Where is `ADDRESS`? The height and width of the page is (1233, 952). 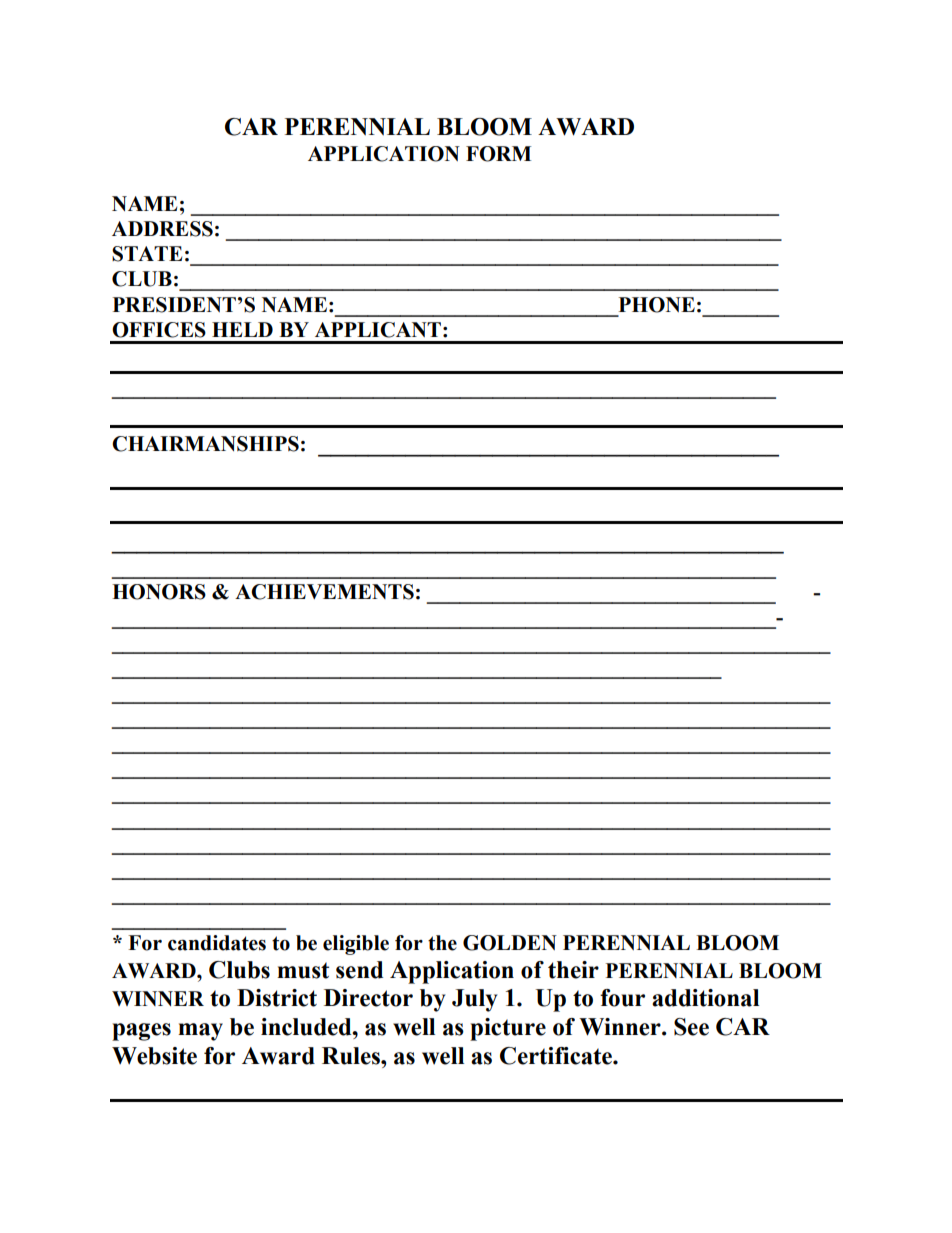 ADDRESS is located at coordinates (162, 229).
